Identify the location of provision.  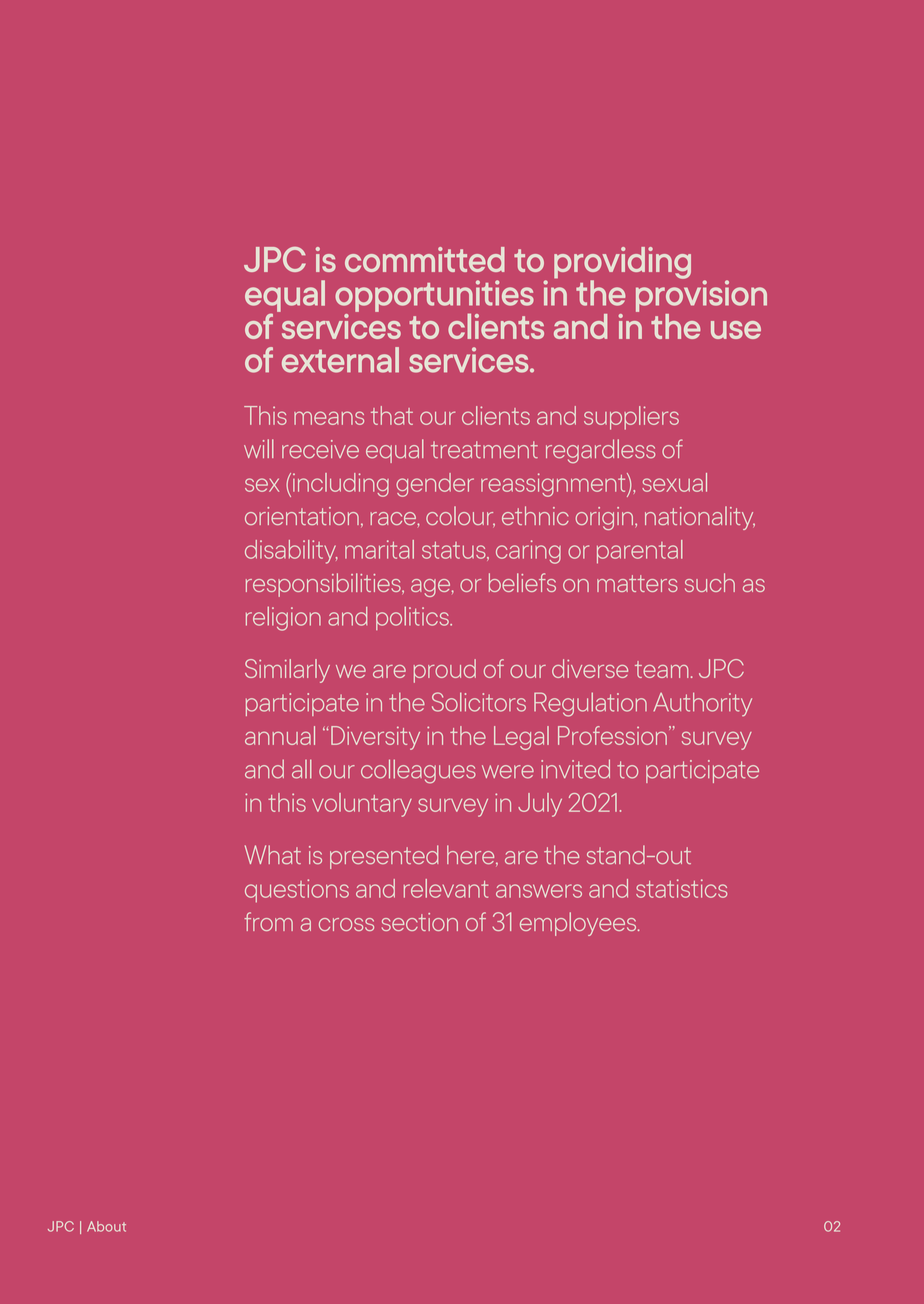
(701, 295).
